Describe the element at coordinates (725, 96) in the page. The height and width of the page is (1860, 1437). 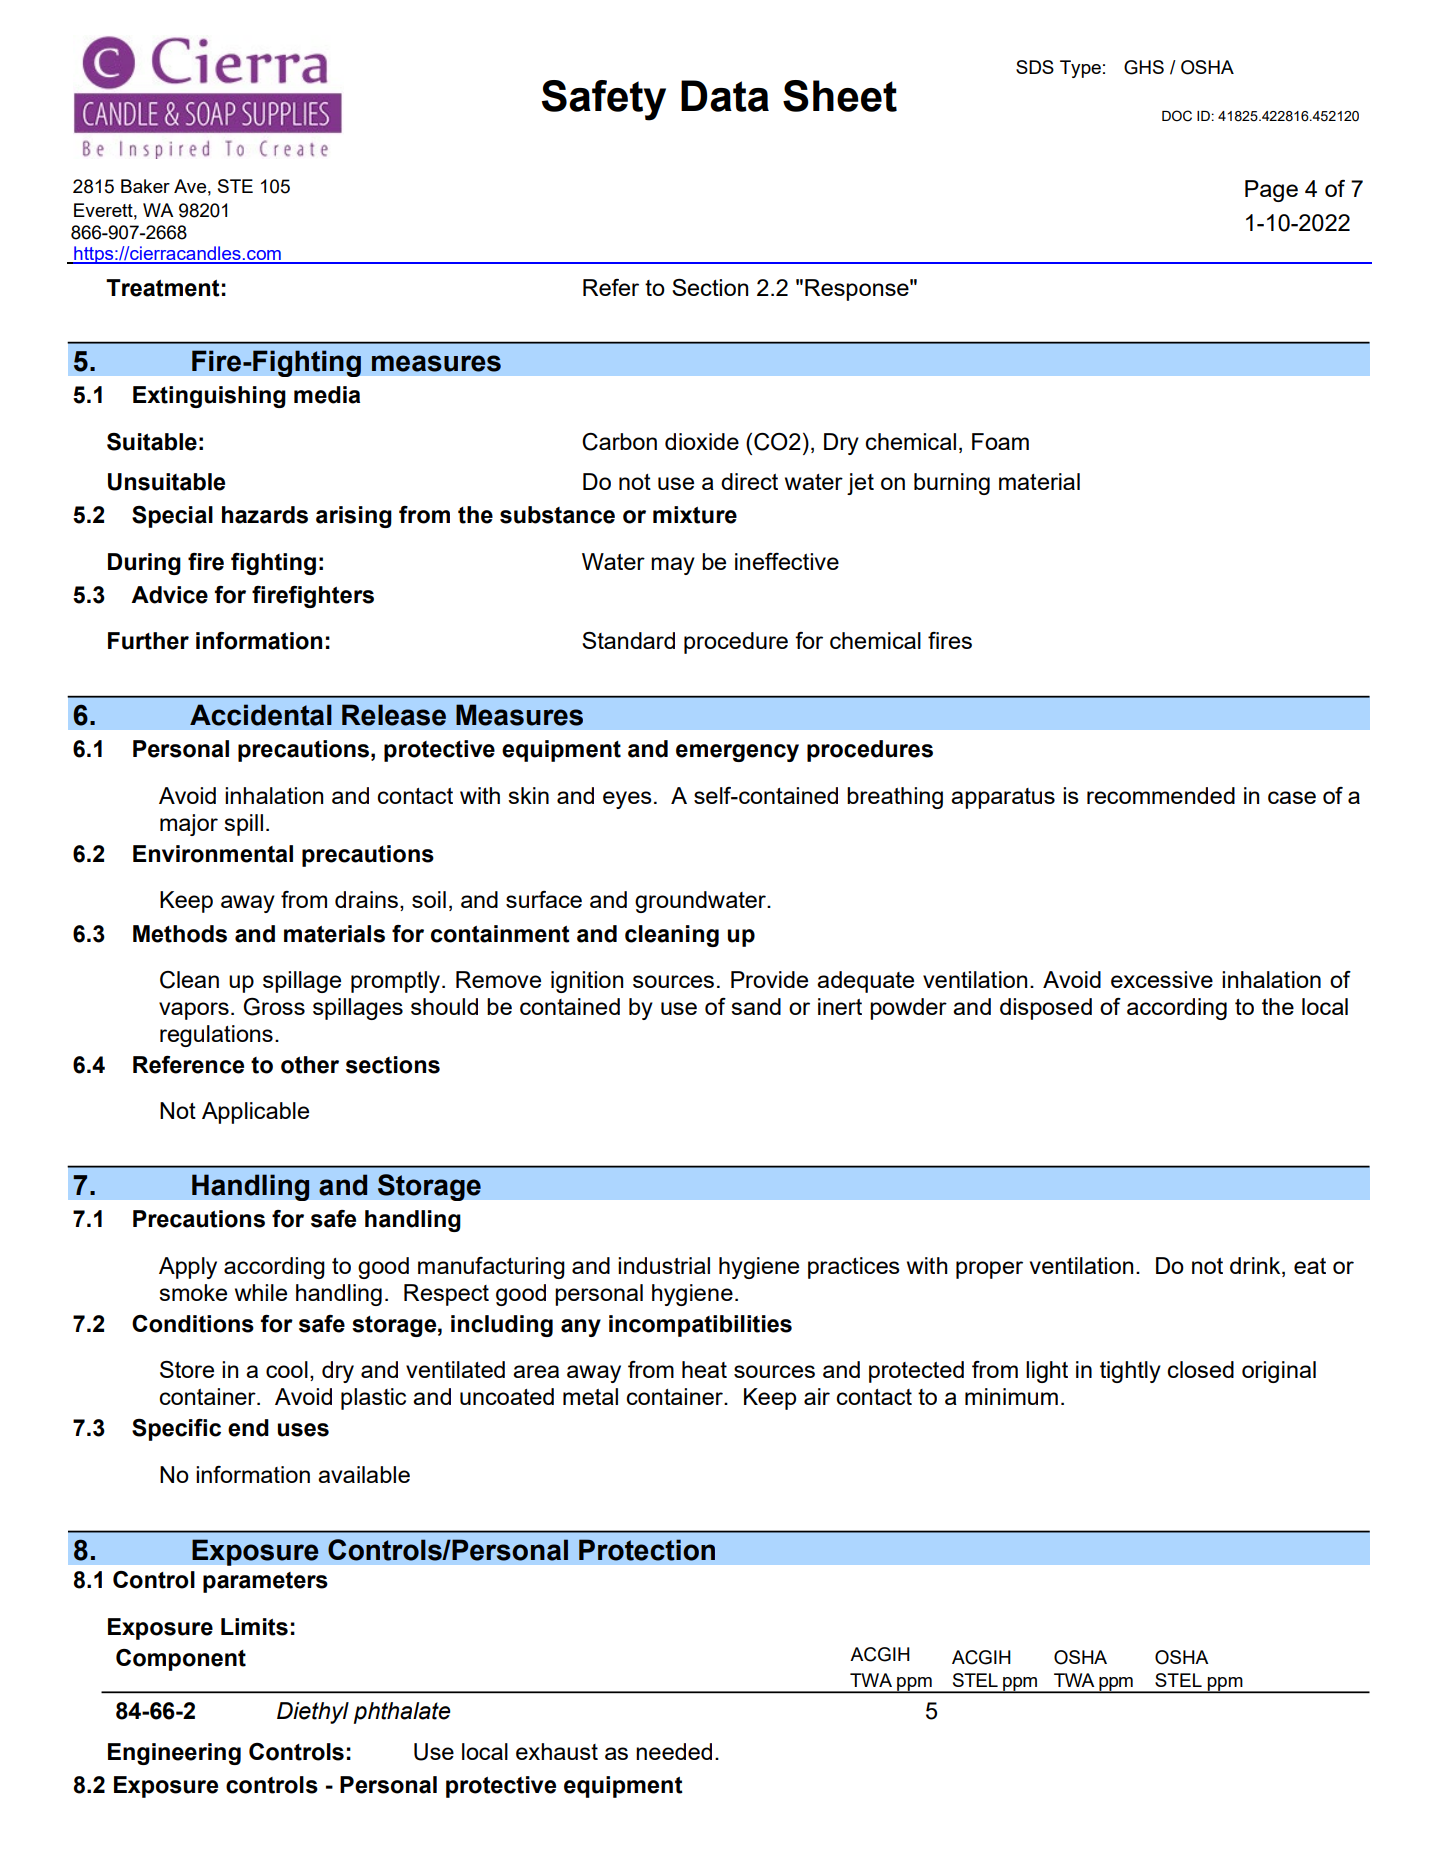
I see `Data` at that location.
